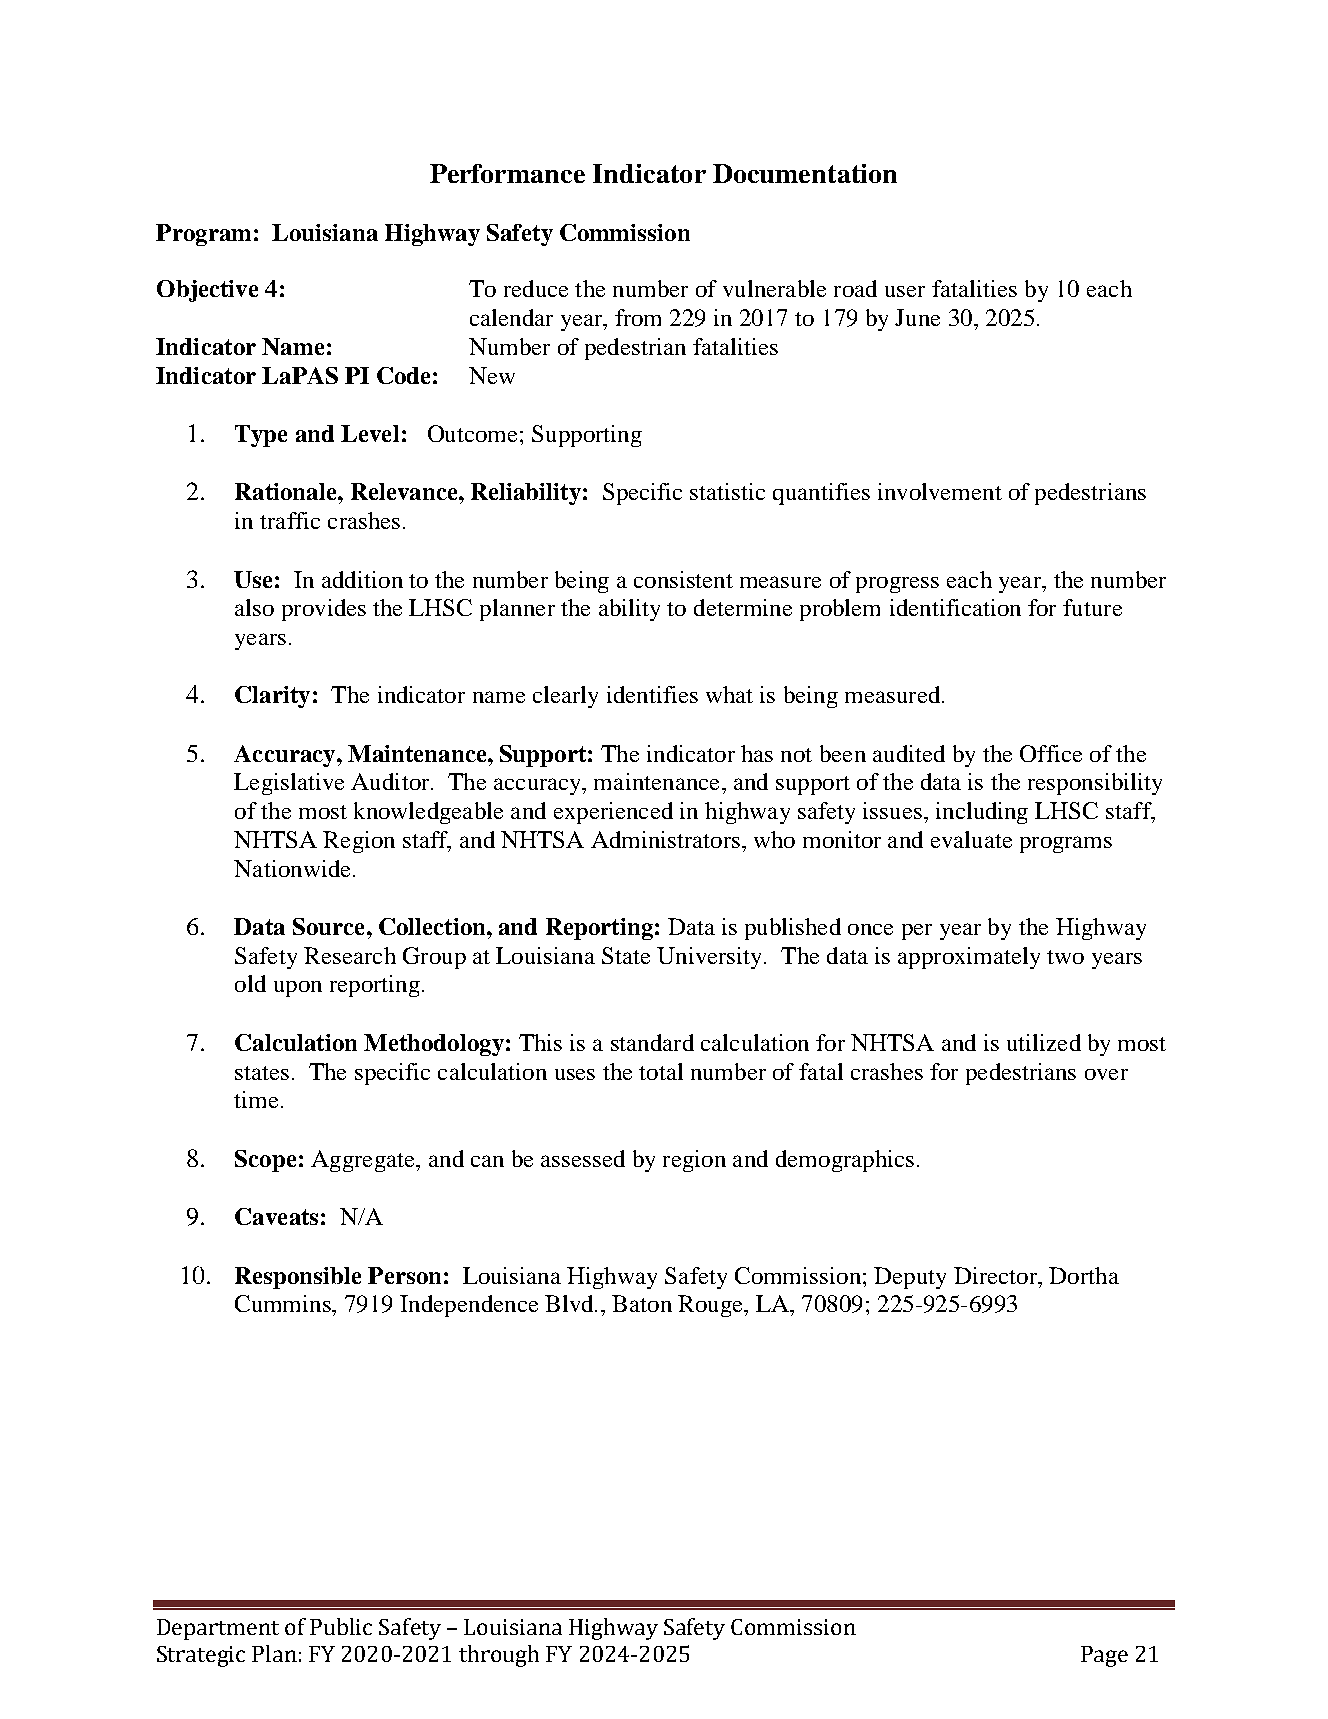 The image size is (1328, 1719). I want to click on utilized, so click(1044, 1042).
